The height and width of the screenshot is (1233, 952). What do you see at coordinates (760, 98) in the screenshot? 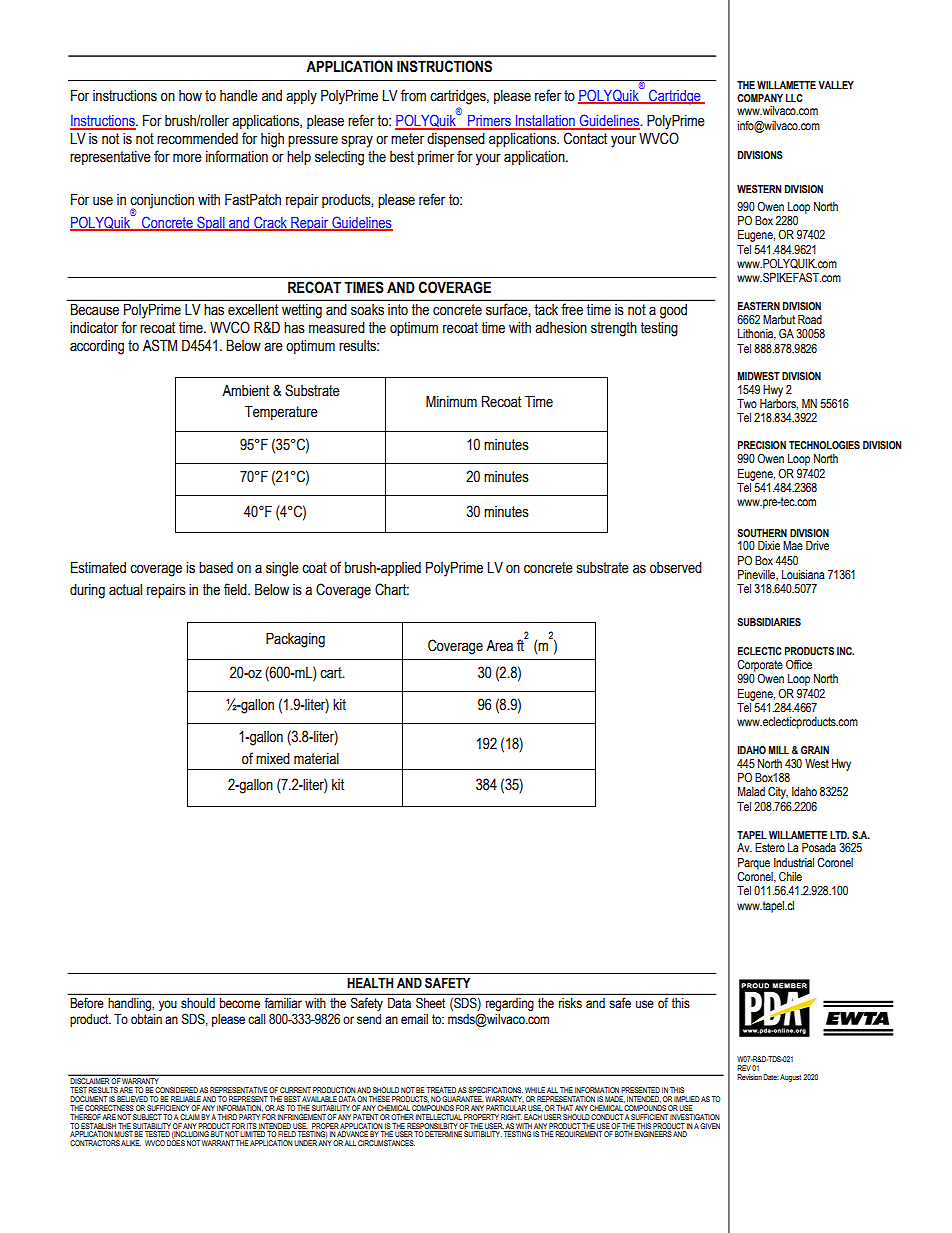
I see `COMPANY` at bounding box center [760, 98].
